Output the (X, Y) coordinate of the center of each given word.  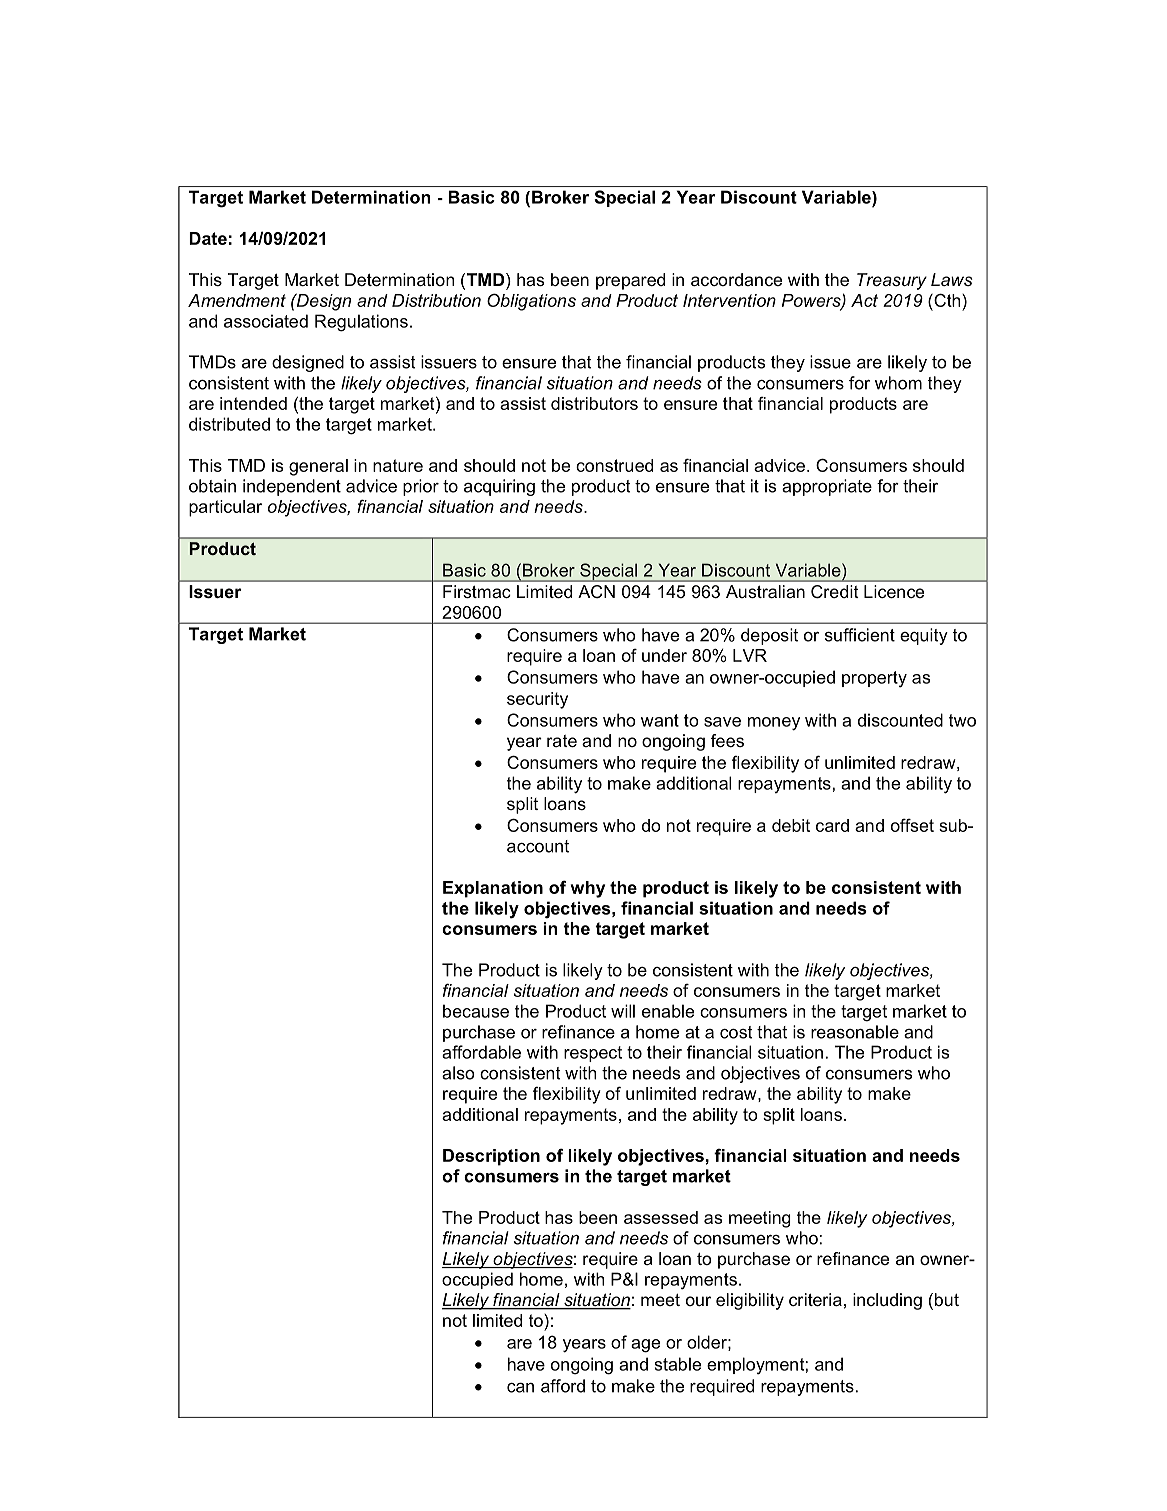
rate (562, 741)
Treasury (892, 281)
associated (266, 321)
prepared (630, 281)
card (832, 825)
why (588, 889)
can (520, 1388)
